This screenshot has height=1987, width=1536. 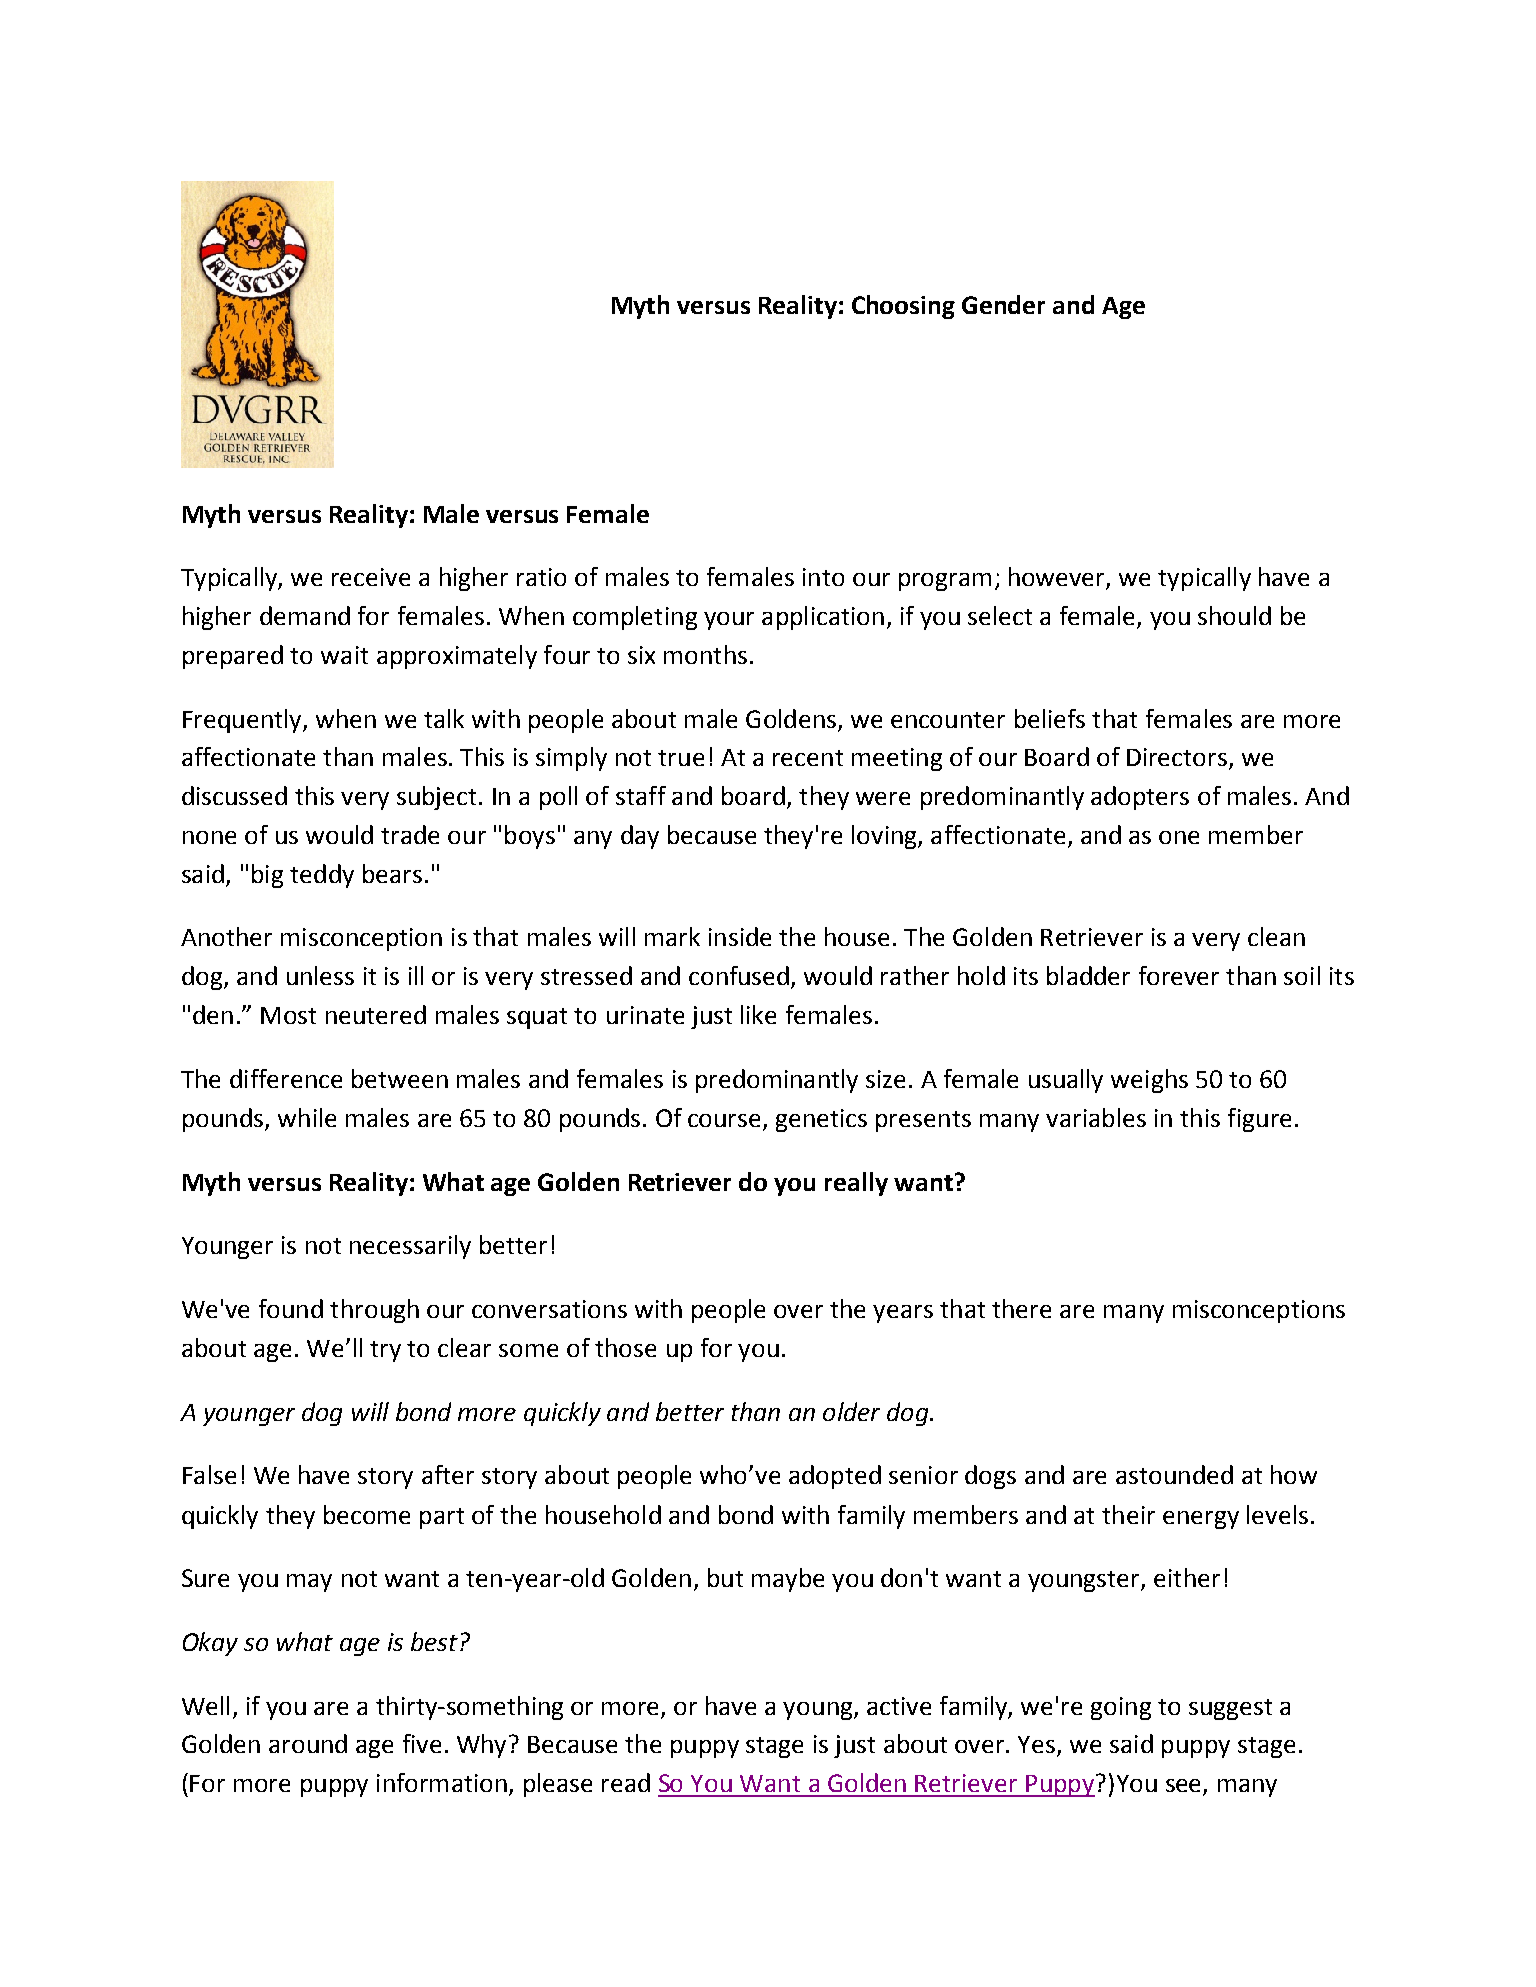 What do you see at coordinates (371, 577) in the screenshot?
I see `receive` at bounding box center [371, 577].
